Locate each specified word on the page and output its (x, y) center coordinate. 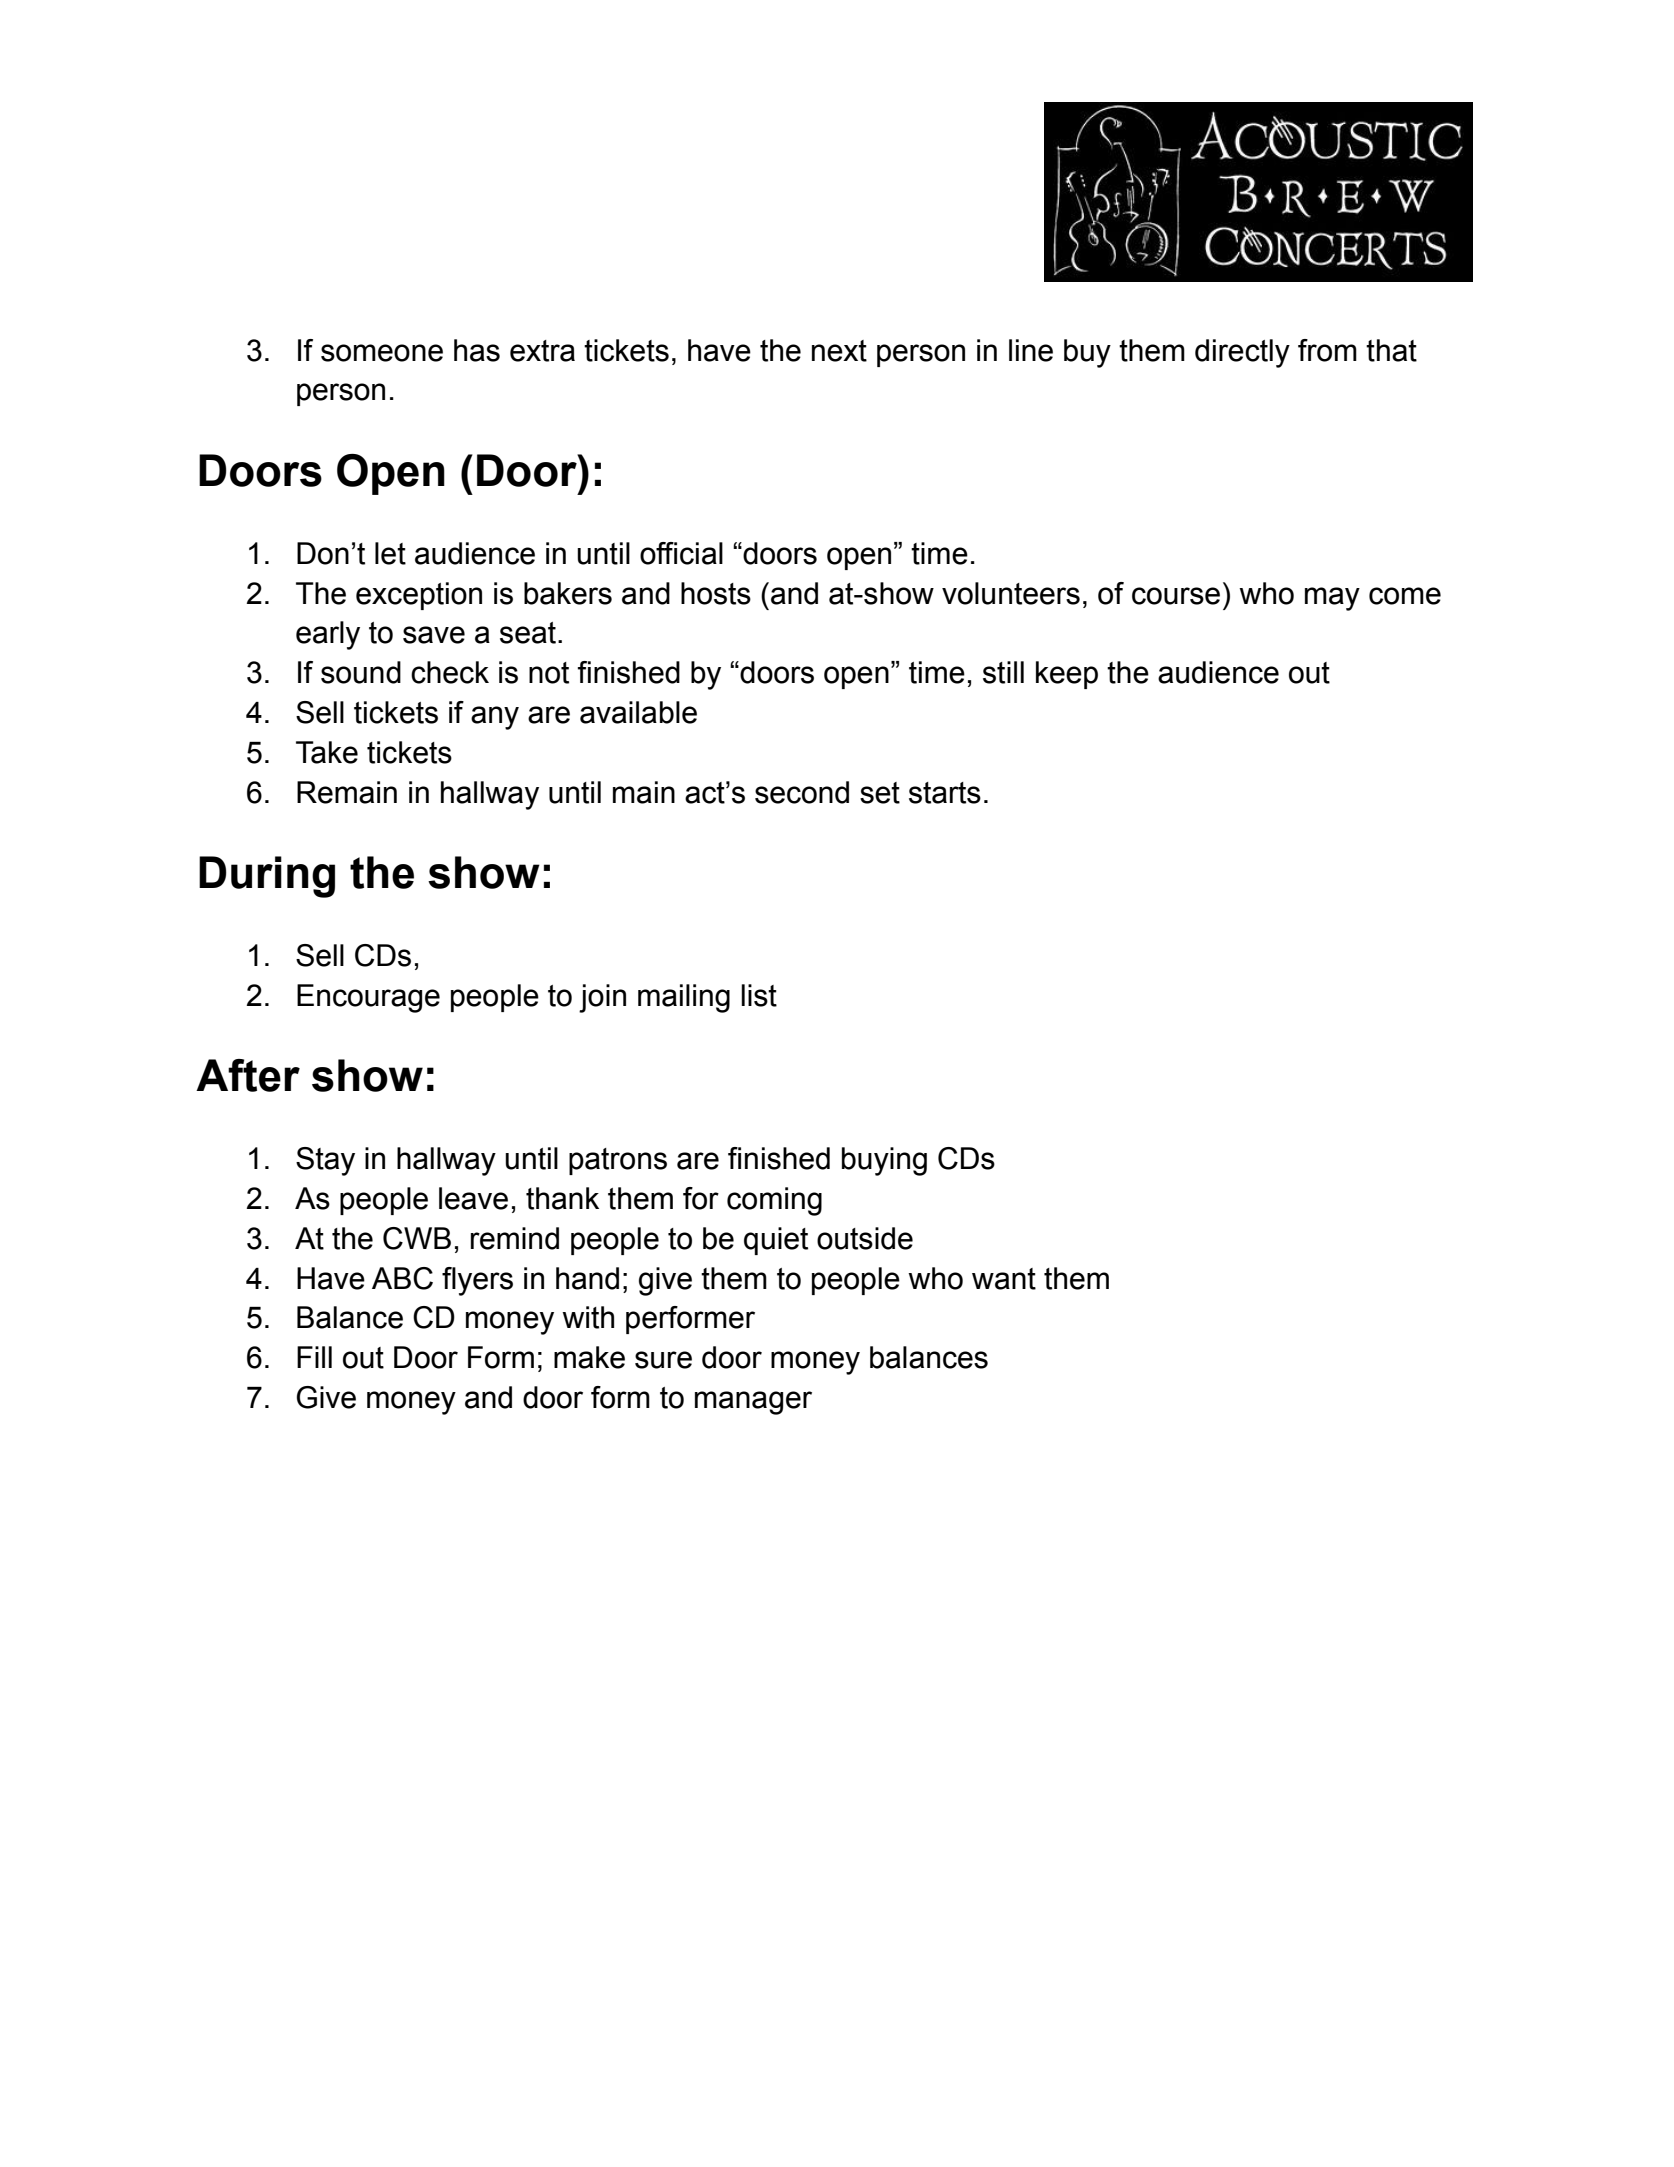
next (839, 351)
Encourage (368, 998)
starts (945, 793)
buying (884, 1161)
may (1332, 599)
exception (419, 596)
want (1004, 1279)
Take (327, 752)
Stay (325, 1161)
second (802, 792)
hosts (716, 593)
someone (382, 353)
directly (1242, 353)
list (759, 995)
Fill (314, 1357)
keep (1067, 675)
